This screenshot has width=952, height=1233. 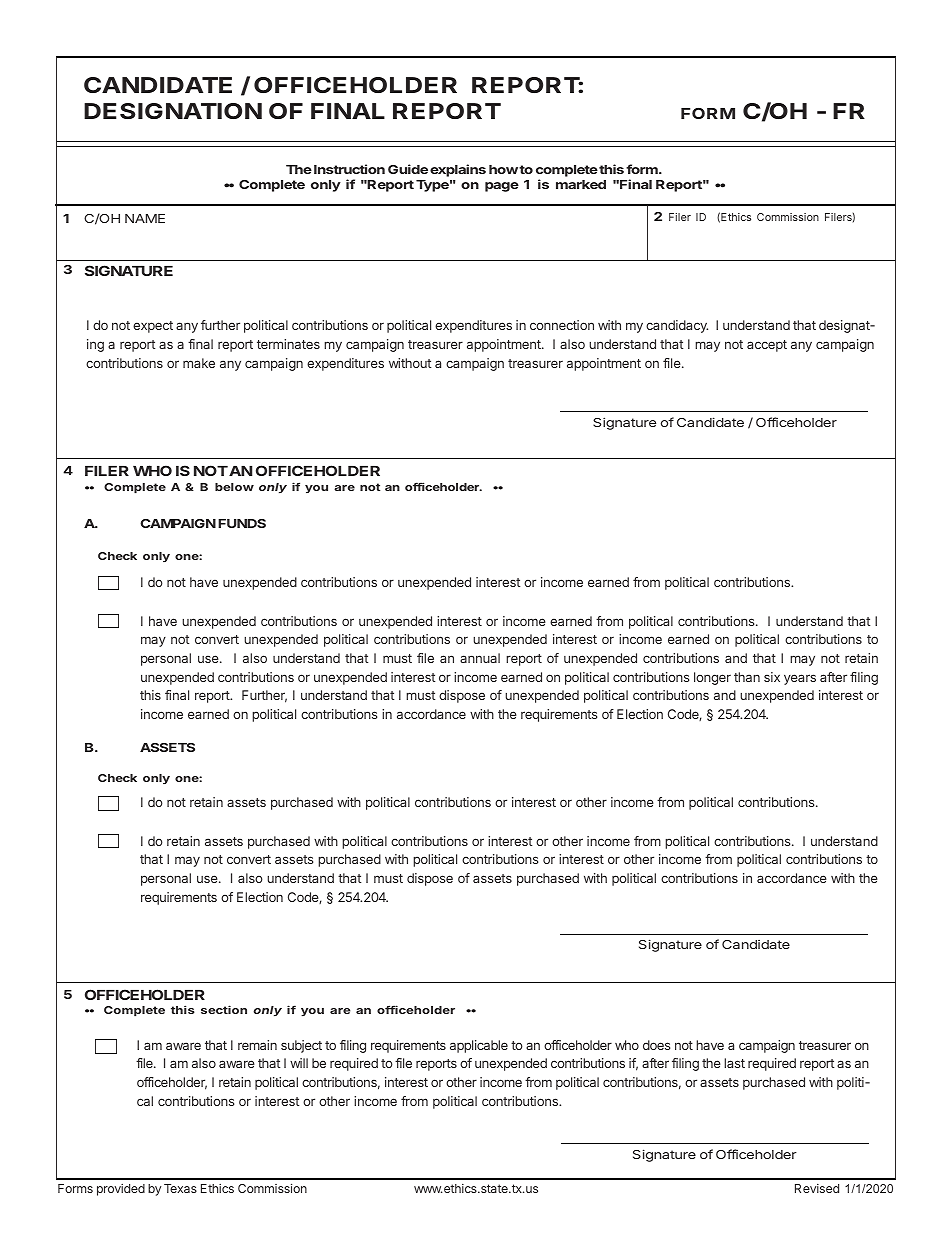 I want to click on page, so click(x=502, y=187).
